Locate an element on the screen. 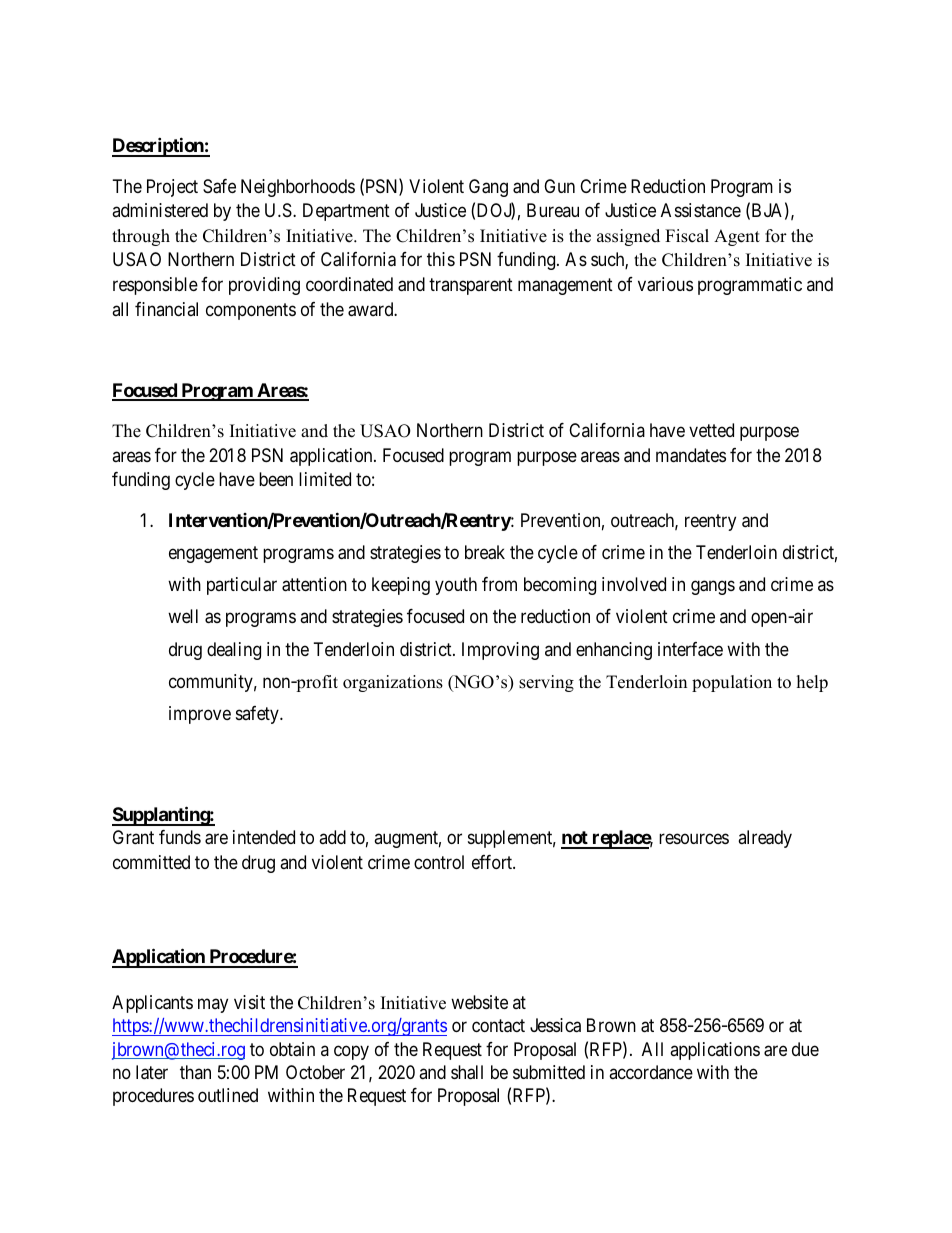  dealing is located at coordinates (234, 651).
